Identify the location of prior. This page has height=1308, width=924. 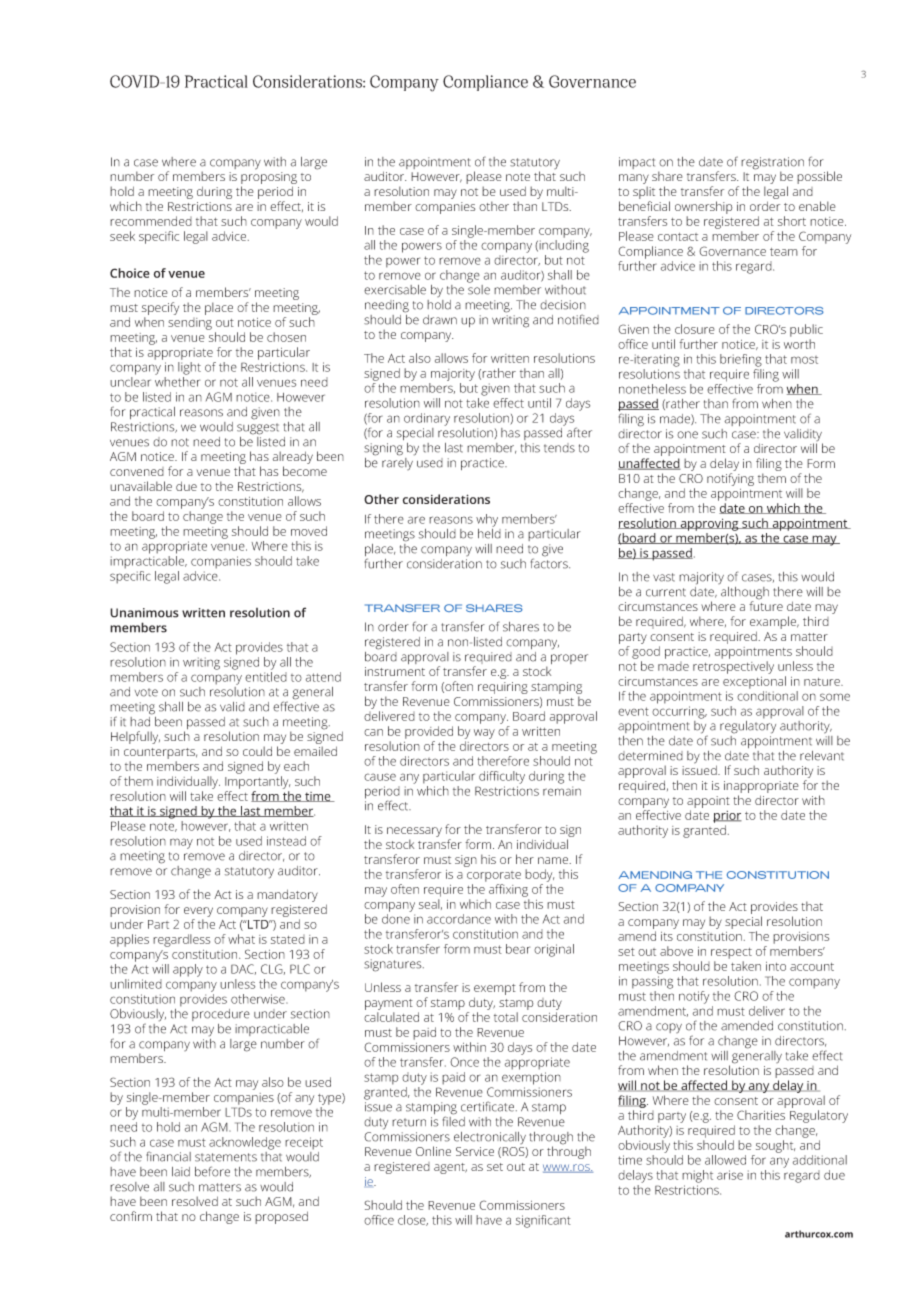
(727, 817).
